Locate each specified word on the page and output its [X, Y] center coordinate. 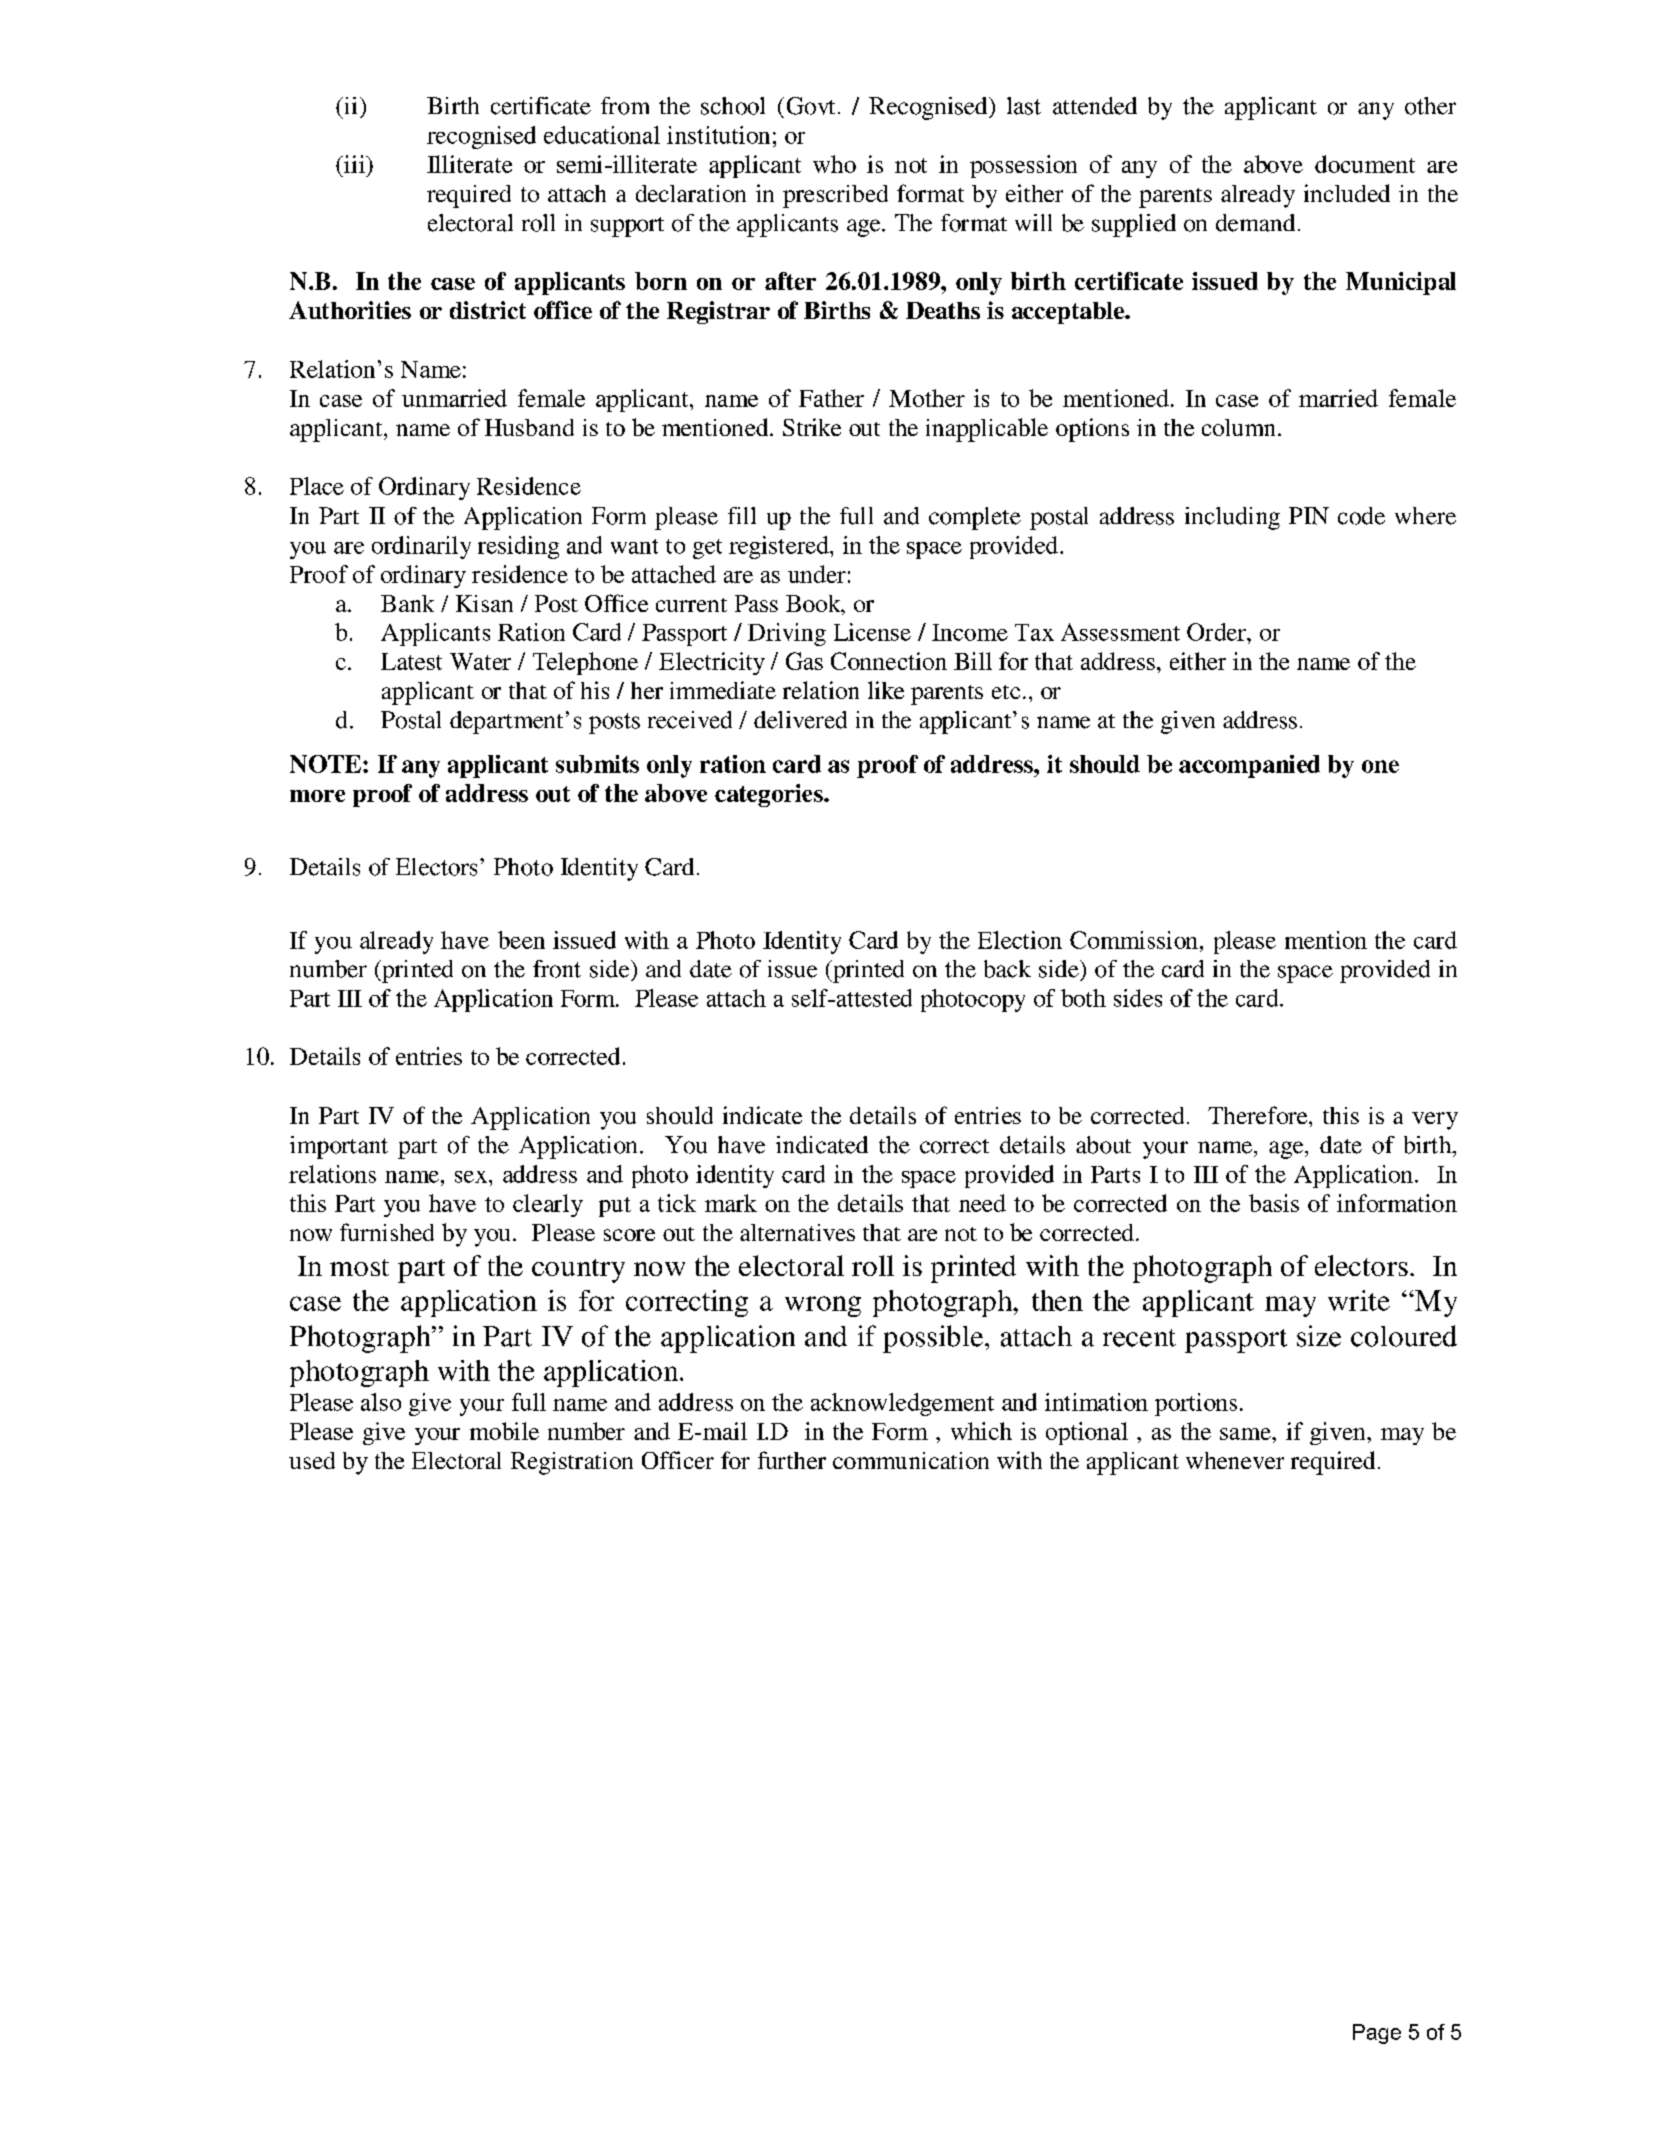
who [834, 164]
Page [1377, 2034]
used [312, 1460]
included [1347, 193]
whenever [1235, 1460]
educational [602, 135]
